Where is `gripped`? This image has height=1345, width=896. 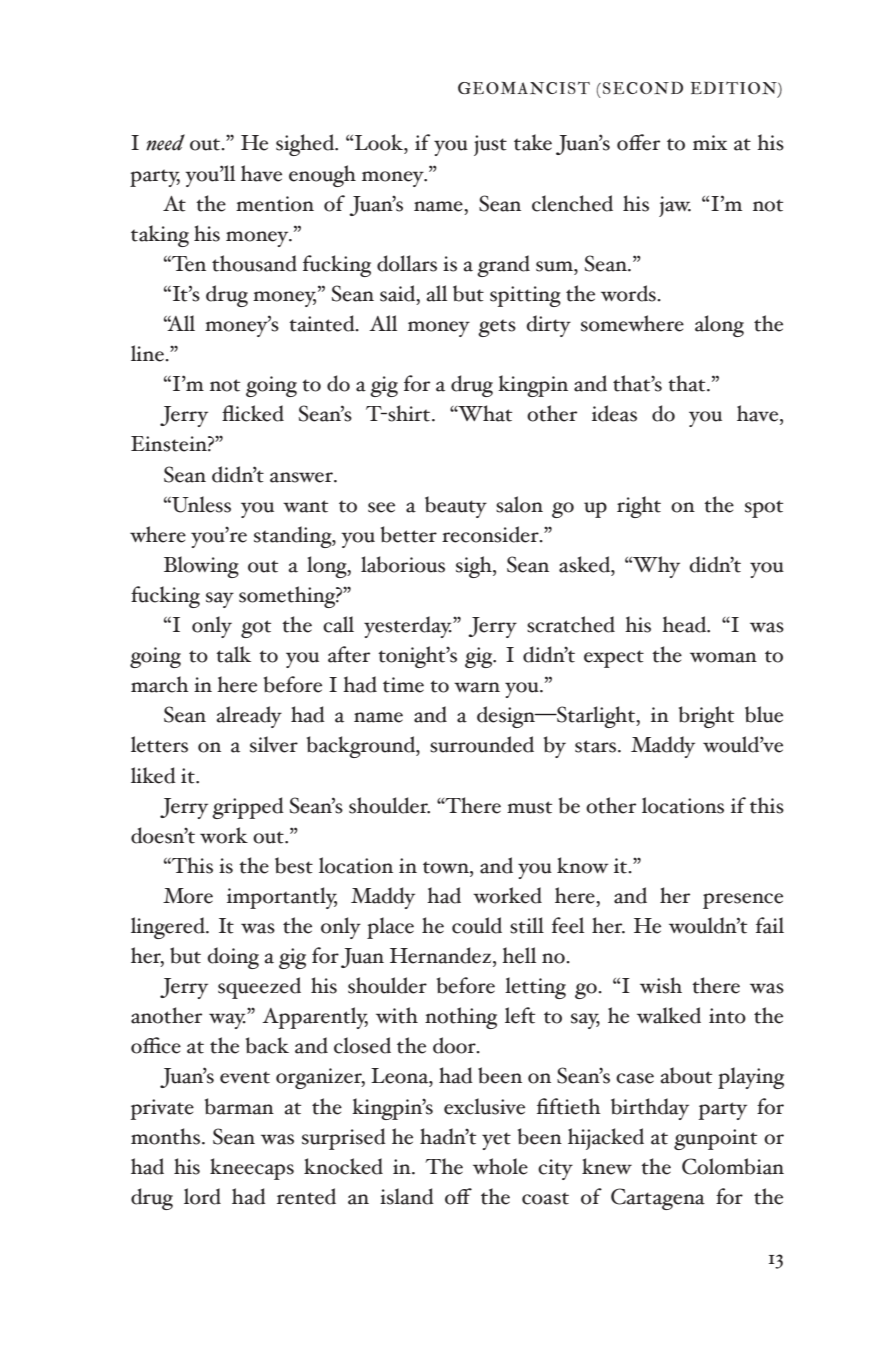 gripped is located at coordinates (248, 808).
